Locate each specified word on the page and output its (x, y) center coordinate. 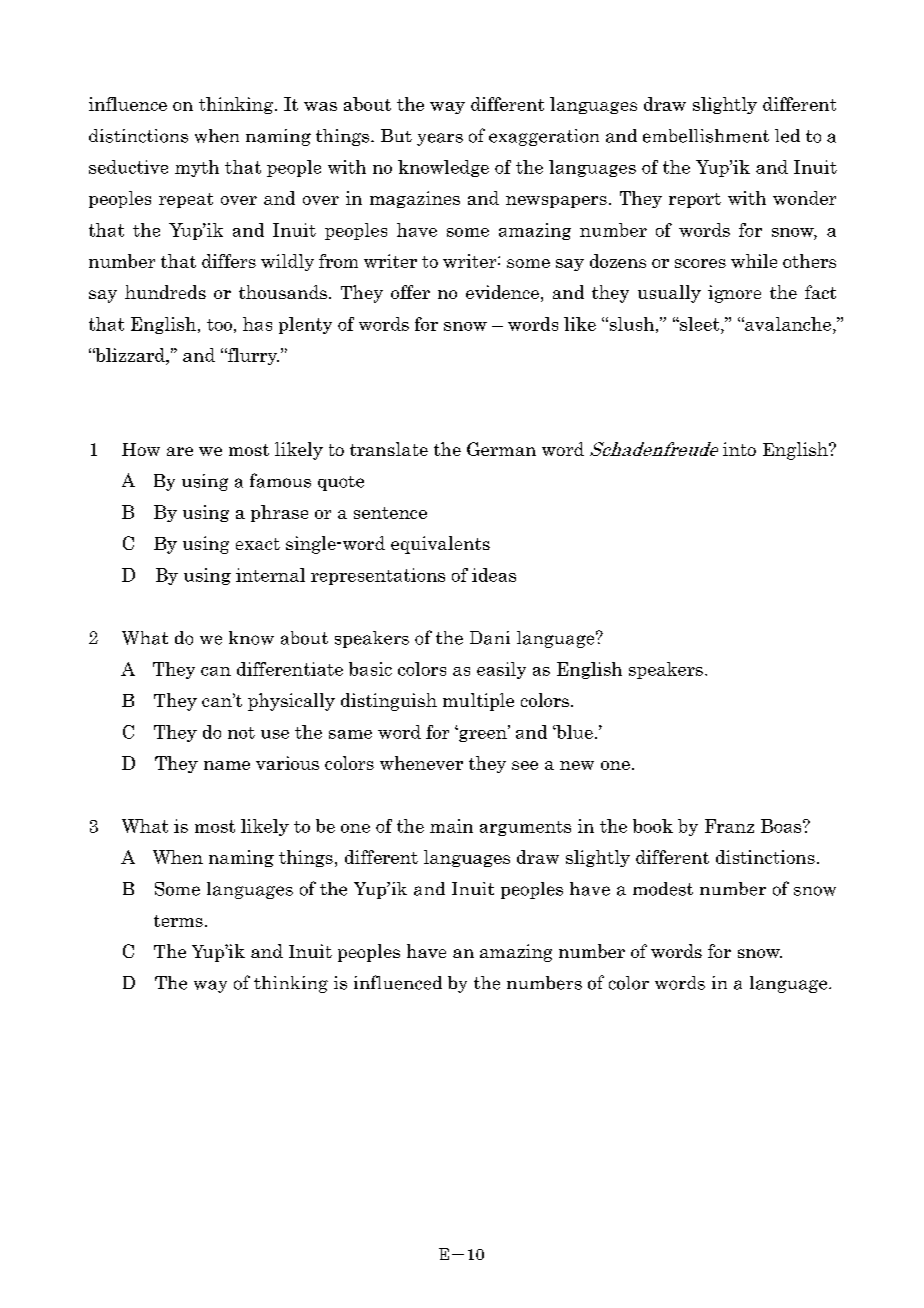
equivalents (440, 545)
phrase (279, 513)
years (440, 139)
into (739, 449)
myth (197, 168)
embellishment (706, 136)
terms (178, 921)
